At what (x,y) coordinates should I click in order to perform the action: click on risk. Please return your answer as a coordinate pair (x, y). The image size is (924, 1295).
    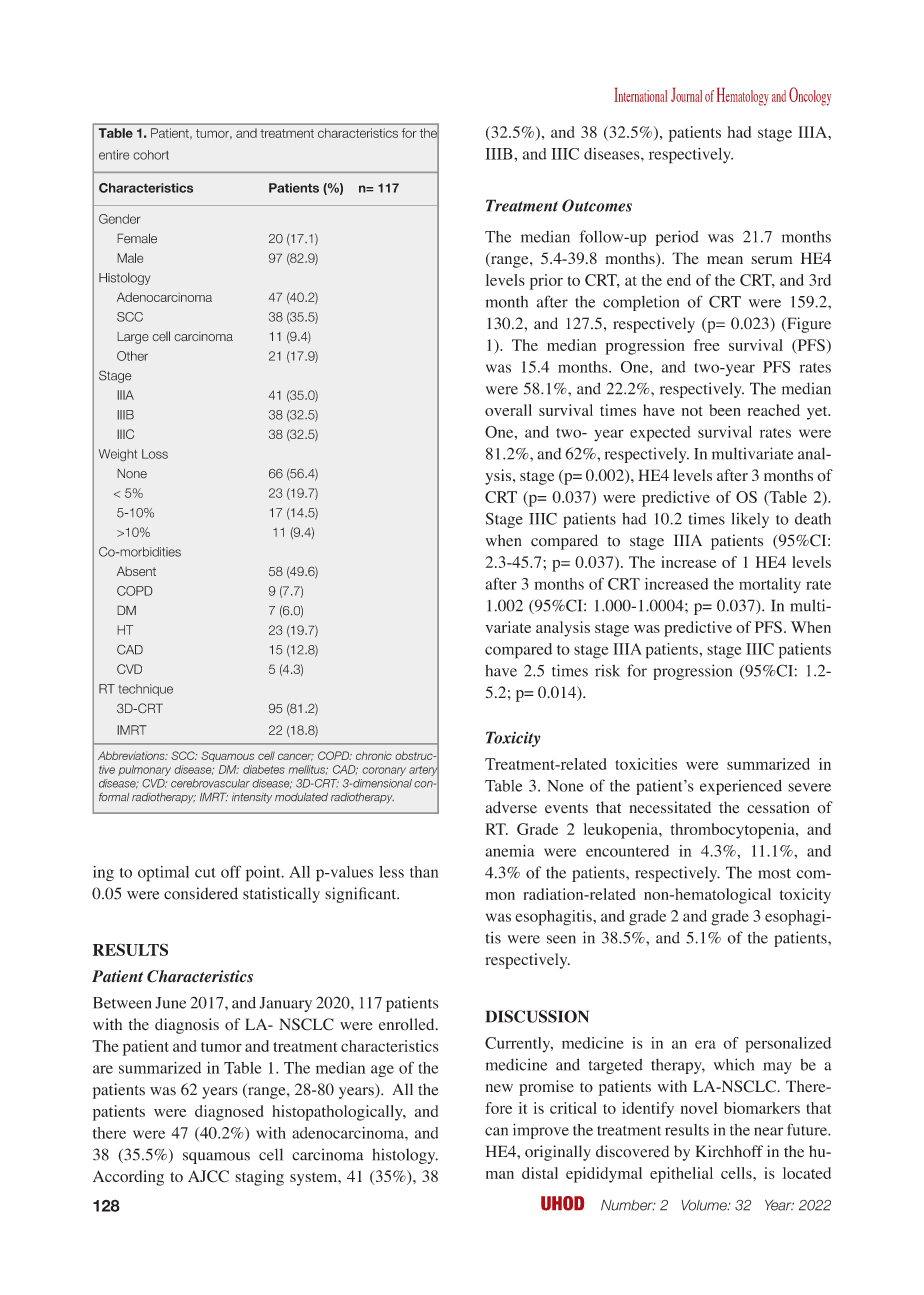
    Looking at the image, I should click on (607, 670).
